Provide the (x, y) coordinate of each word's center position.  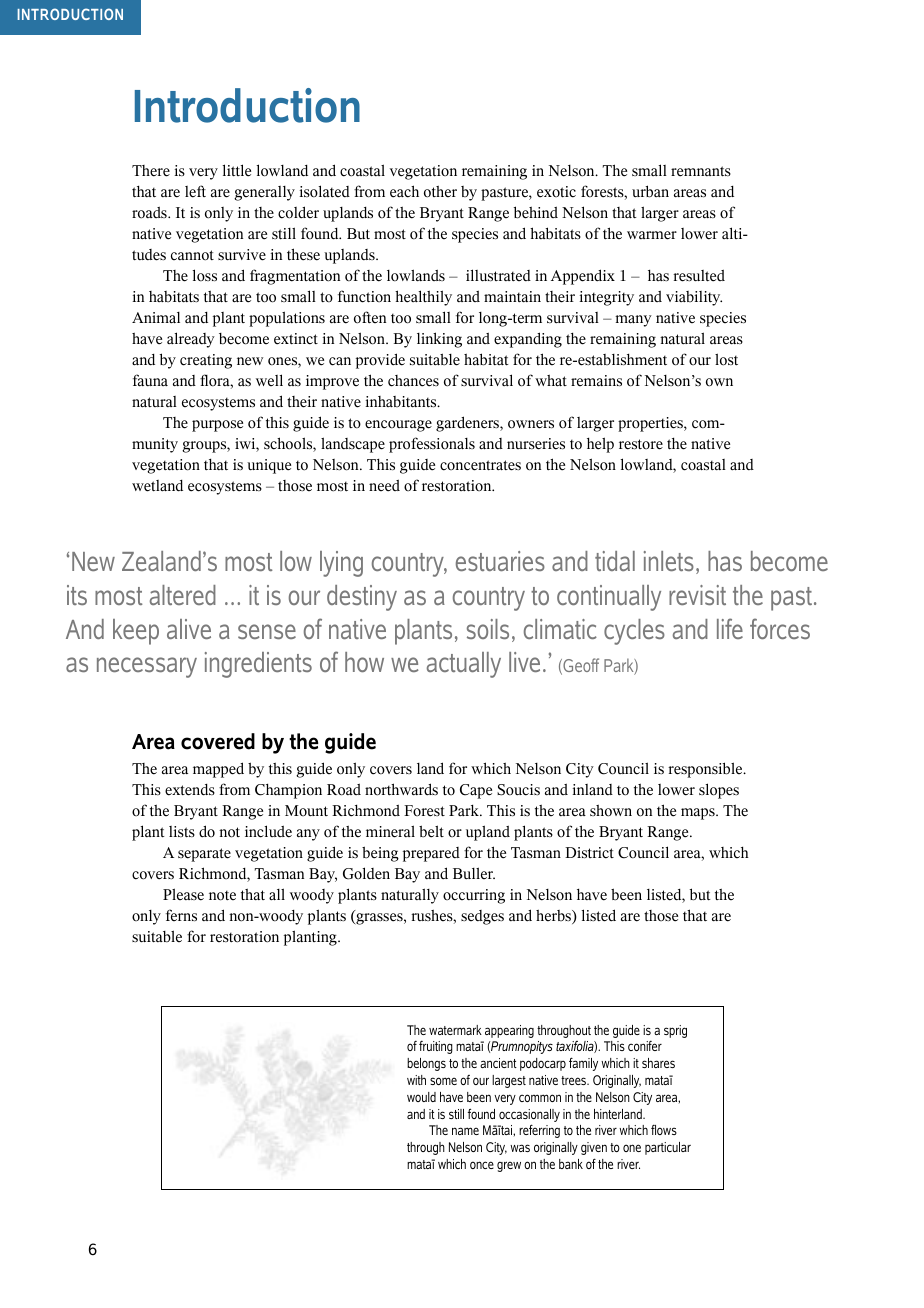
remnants (701, 171)
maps (699, 814)
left (195, 191)
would (421, 1097)
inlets (669, 561)
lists (182, 832)
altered (183, 595)
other (440, 192)
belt (431, 831)
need (384, 485)
